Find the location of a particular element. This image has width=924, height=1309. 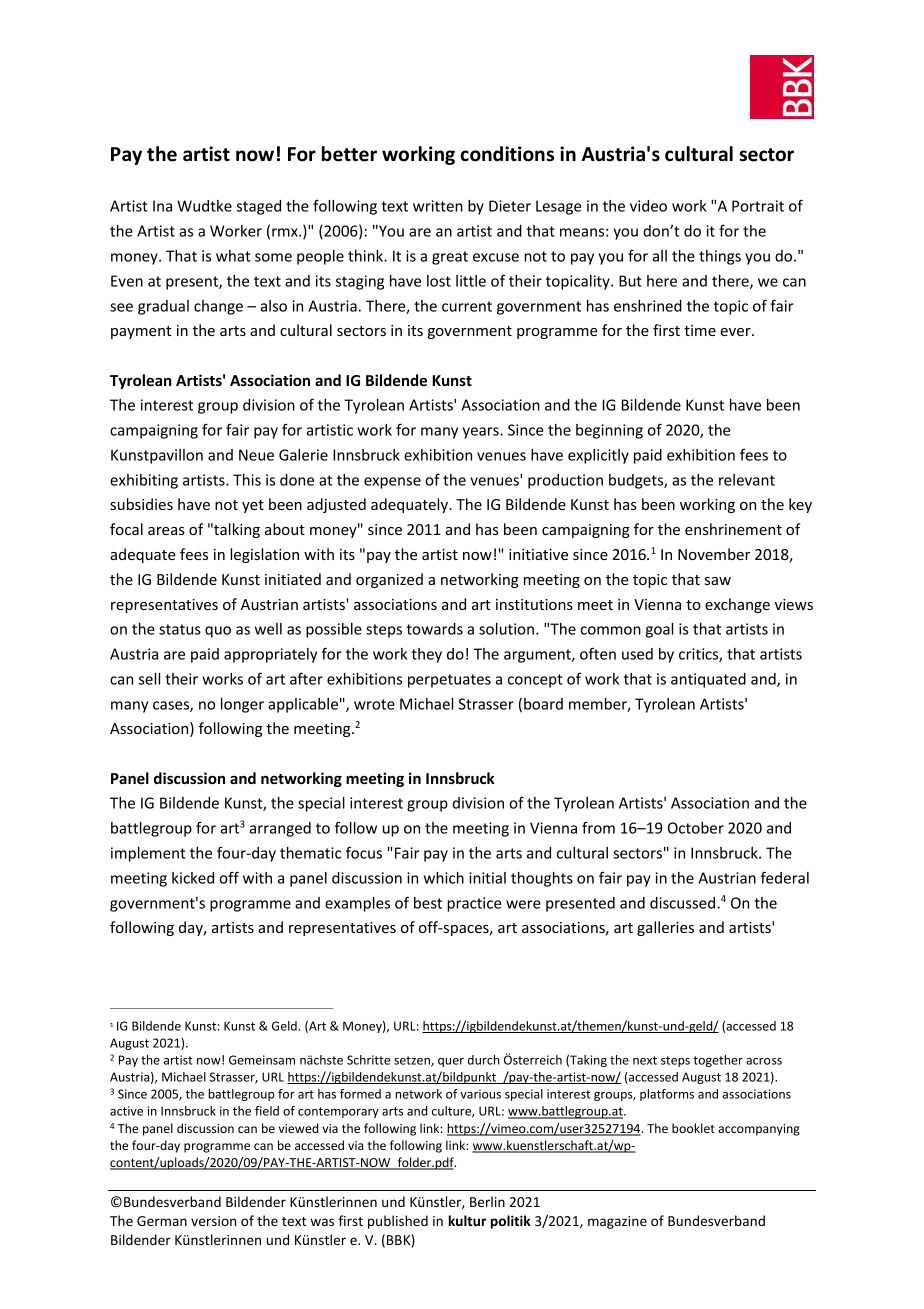

saw is located at coordinates (718, 581).
